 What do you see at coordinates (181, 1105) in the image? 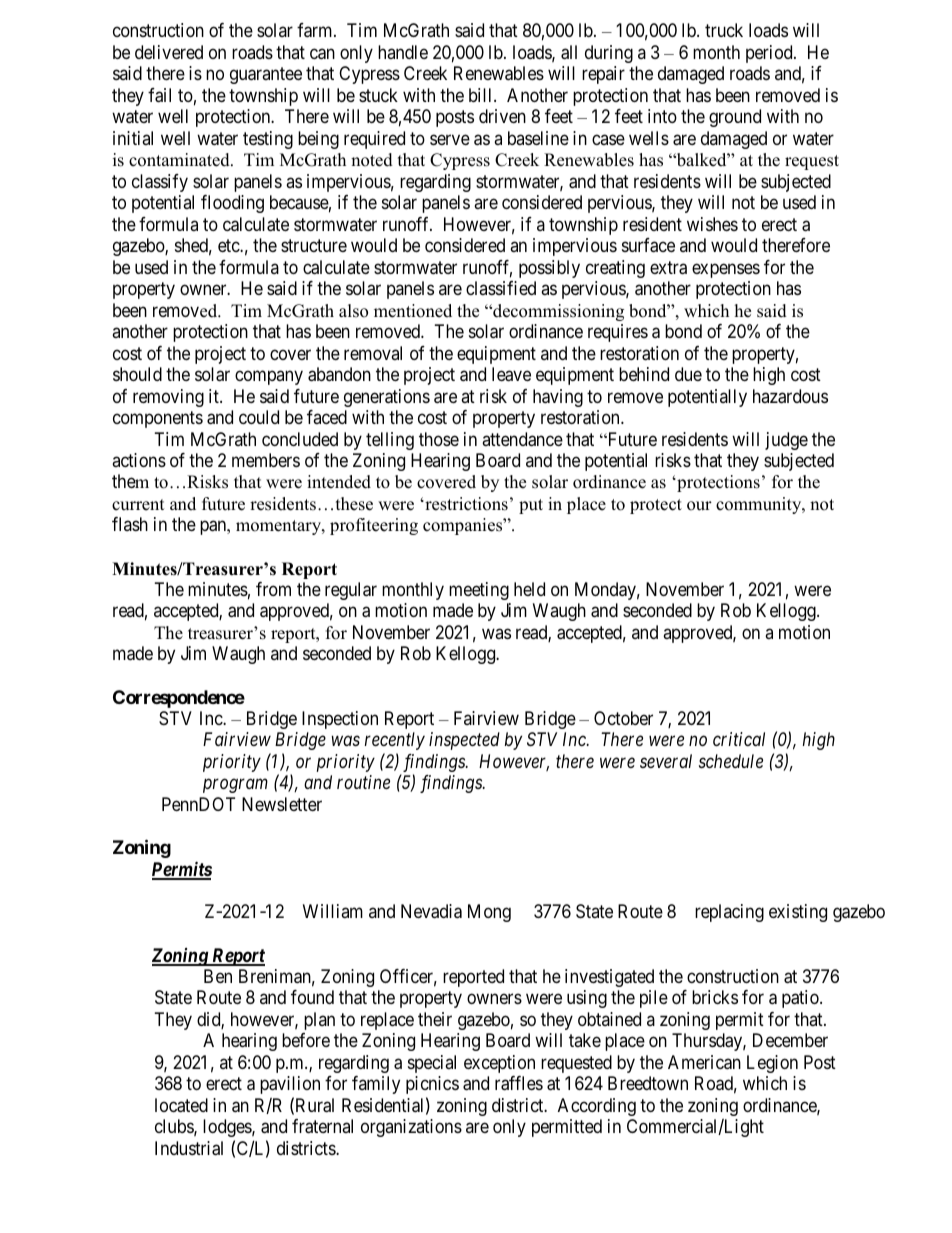
I see `located` at bounding box center [181, 1105].
